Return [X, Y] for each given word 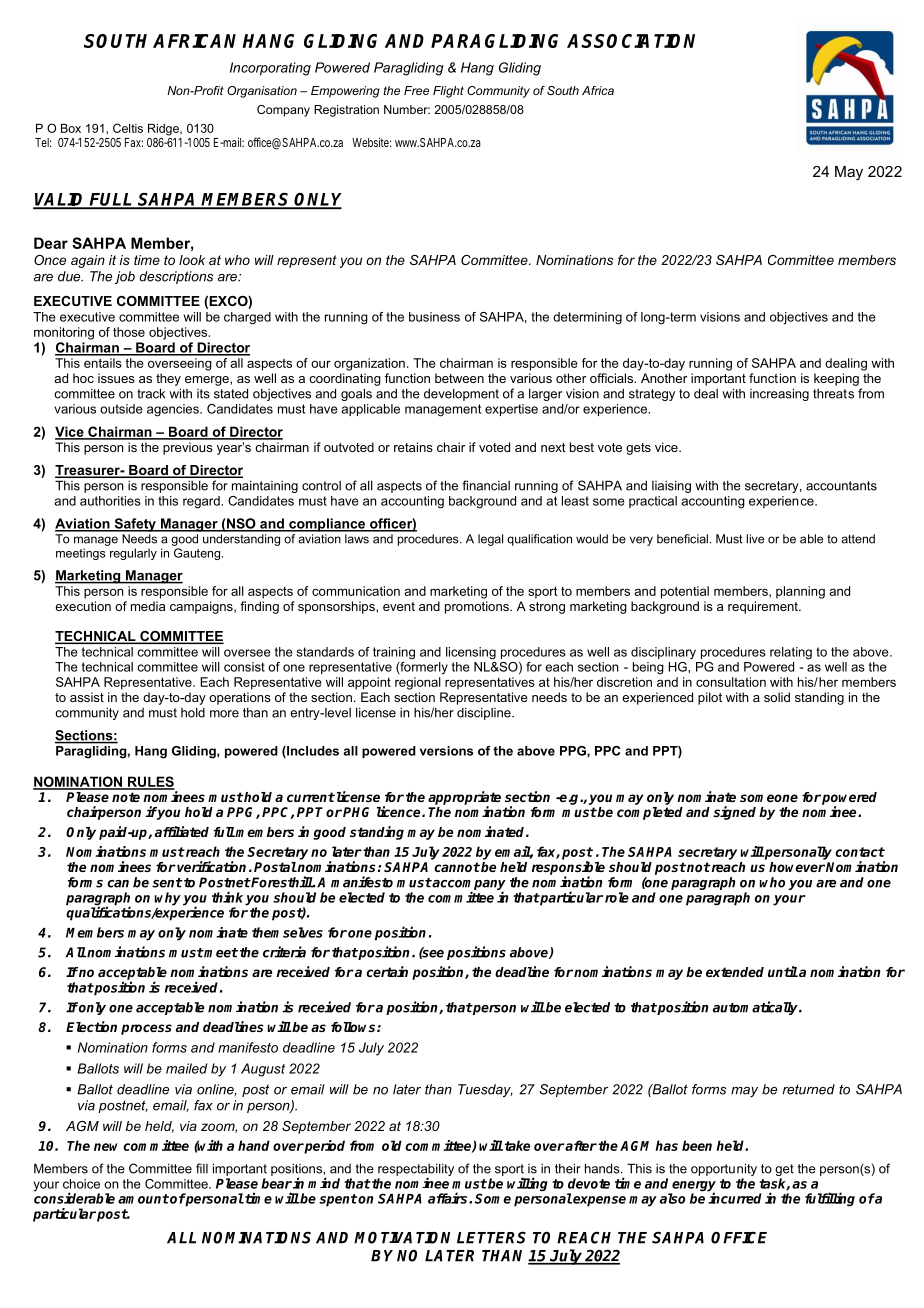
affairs [449, 1198]
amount [143, 1199]
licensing [471, 653]
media [148, 606]
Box [71, 128]
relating [791, 653]
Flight [448, 92]
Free [416, 90]
